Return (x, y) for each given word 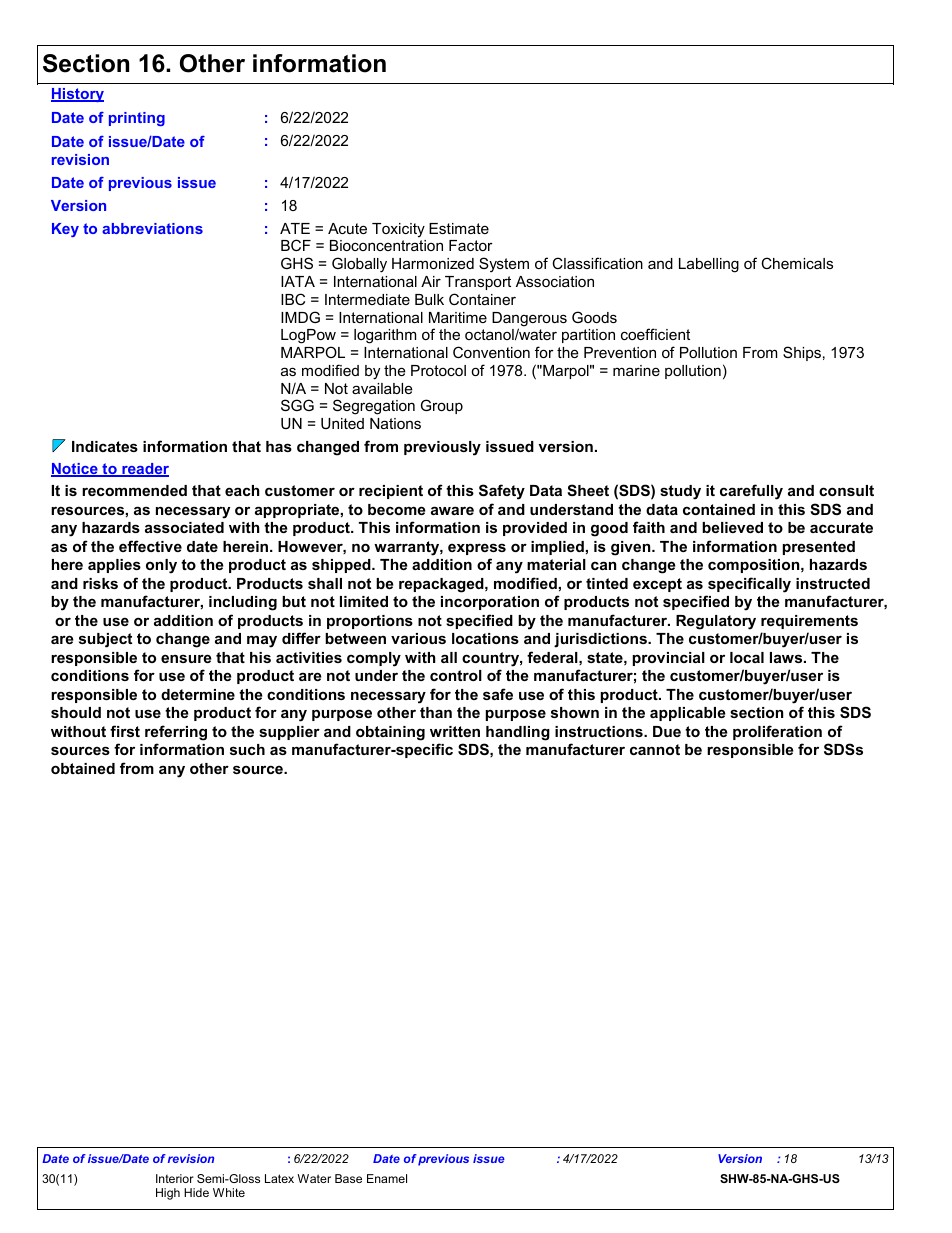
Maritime (458, 317)
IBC (293, 299)
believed (732, 527)
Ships (802, 353)
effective (150, 546)
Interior (175, 1178)
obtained (83, 768)
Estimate (459, 228)
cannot (655, 749)
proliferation (777, 732)
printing (137, 119)
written (455, 731)
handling (518, 733)
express (477, 549)
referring (176, 733)
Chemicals (797, 263)
